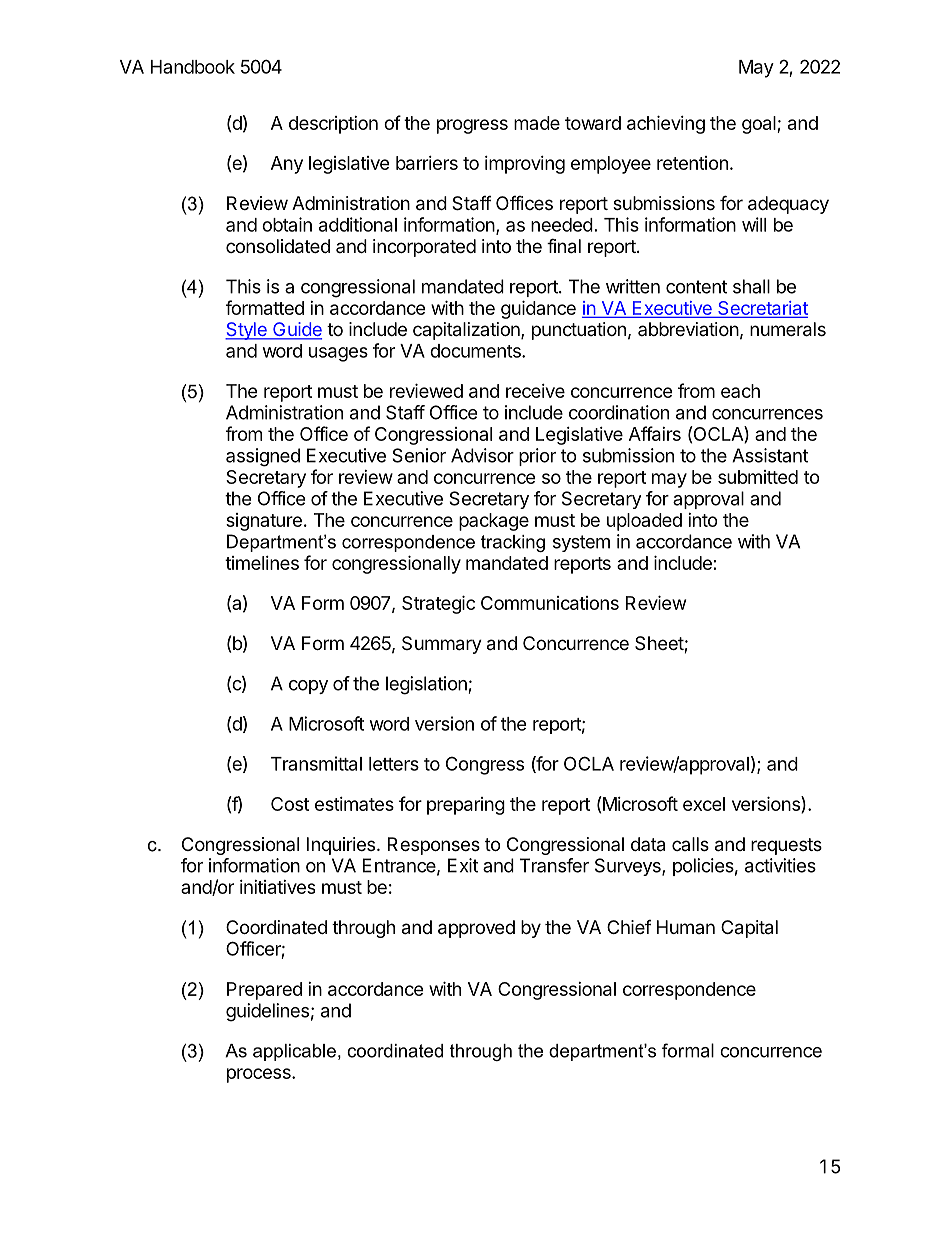 This screenshot has width=952, height=1233. I want to click on excel, so click(704, 804).
